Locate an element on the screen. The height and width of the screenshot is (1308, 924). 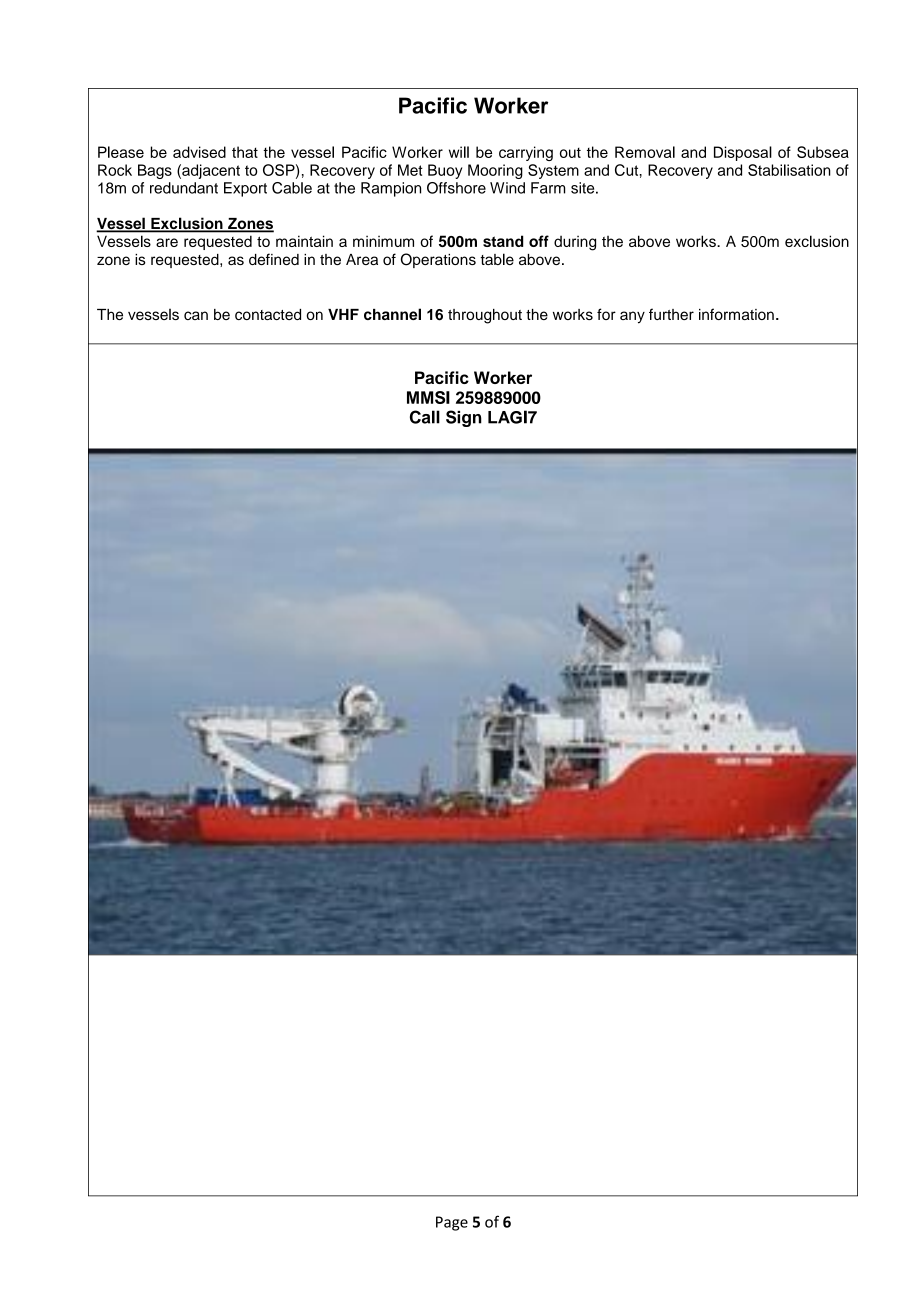
redundant is located at coordinates (184, 188).
